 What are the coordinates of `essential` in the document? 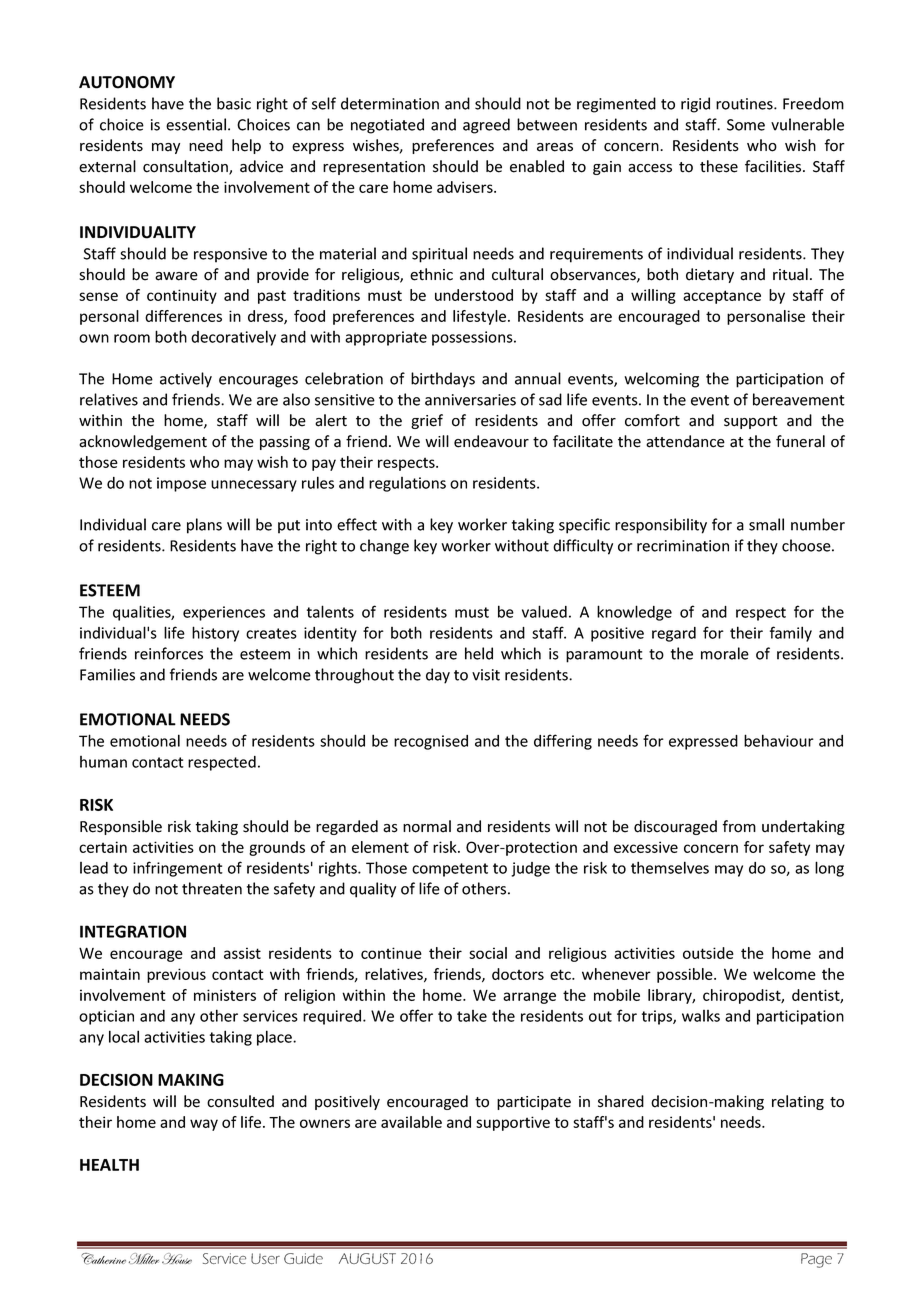 It's located at (196, 124).
